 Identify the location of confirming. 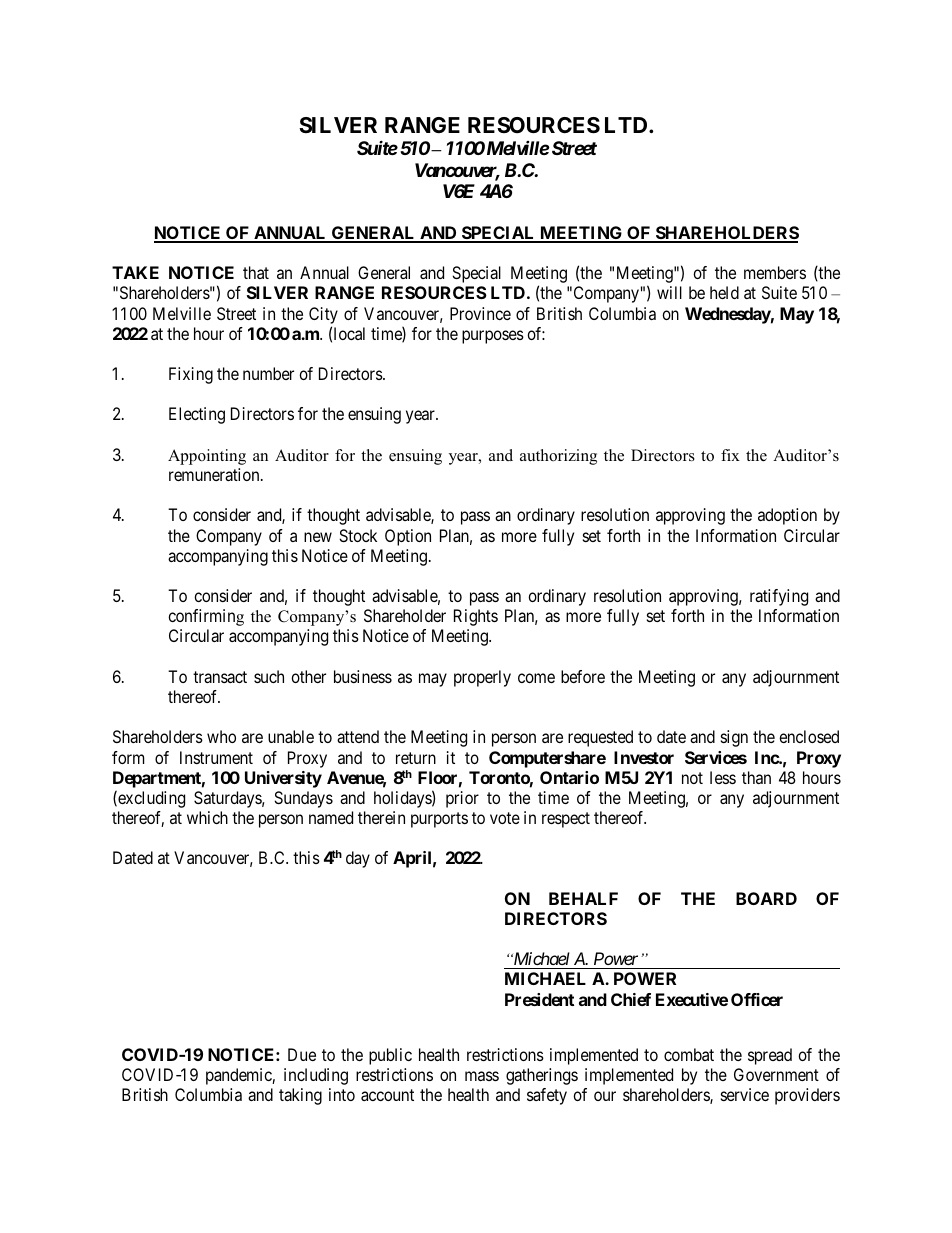
(206, 617).
